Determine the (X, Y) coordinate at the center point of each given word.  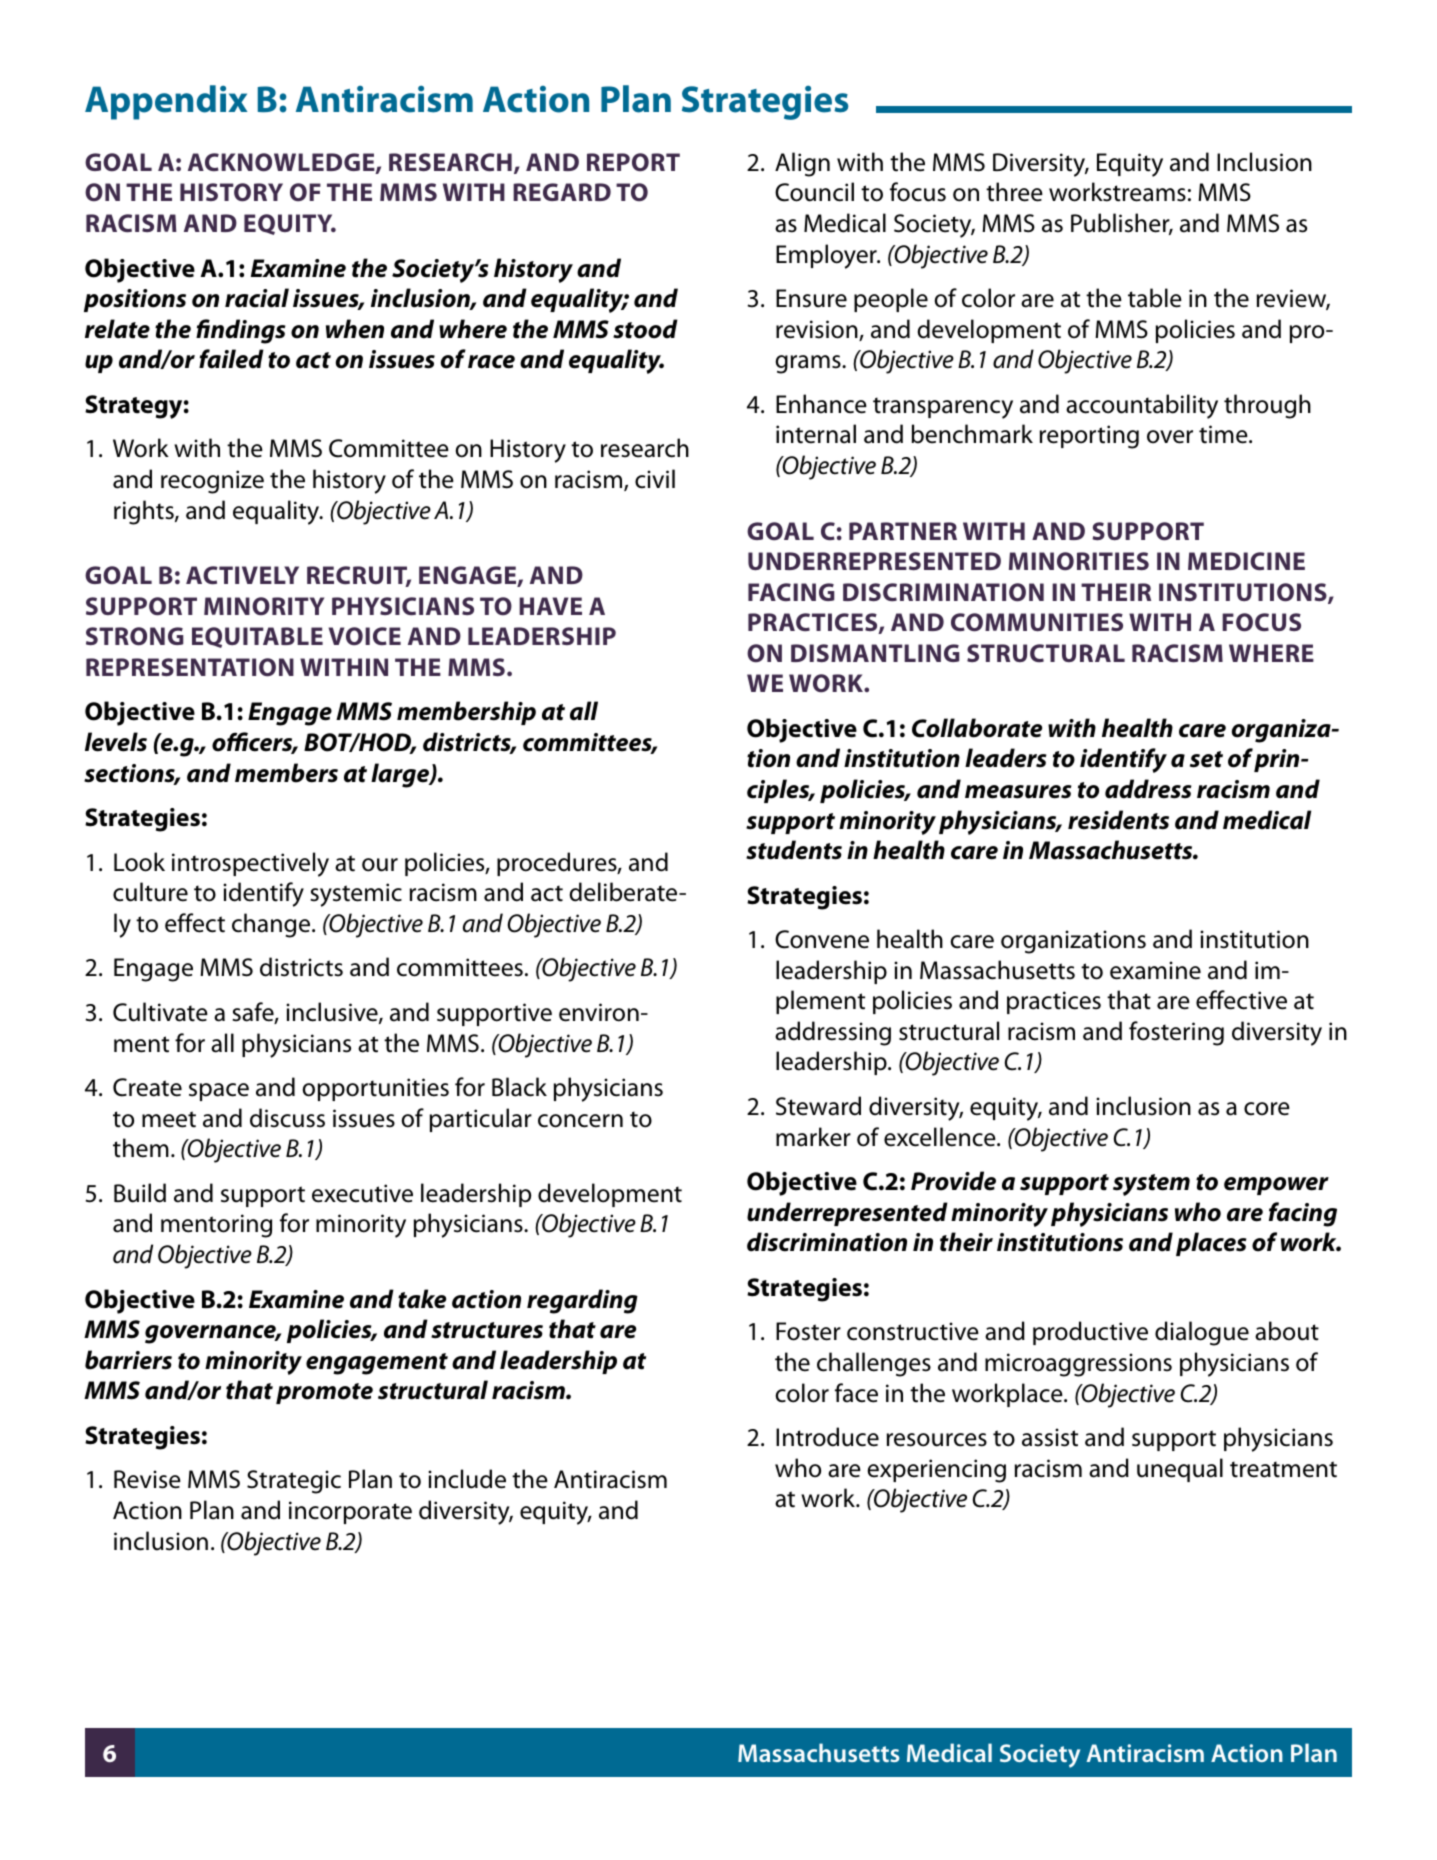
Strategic (294, 1482)
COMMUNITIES (1037, 622)
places (1211, 1244)
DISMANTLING (875, 653)
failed (231, 359)
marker (813, 1137)
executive (362, 1193)
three (1014, 192)
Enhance (821, 404)
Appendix (166, 102)
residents (1118, 820)
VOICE (365, 636)
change (272, 925)
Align (802, 164)
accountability (1142, 406)
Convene (822, 939)
